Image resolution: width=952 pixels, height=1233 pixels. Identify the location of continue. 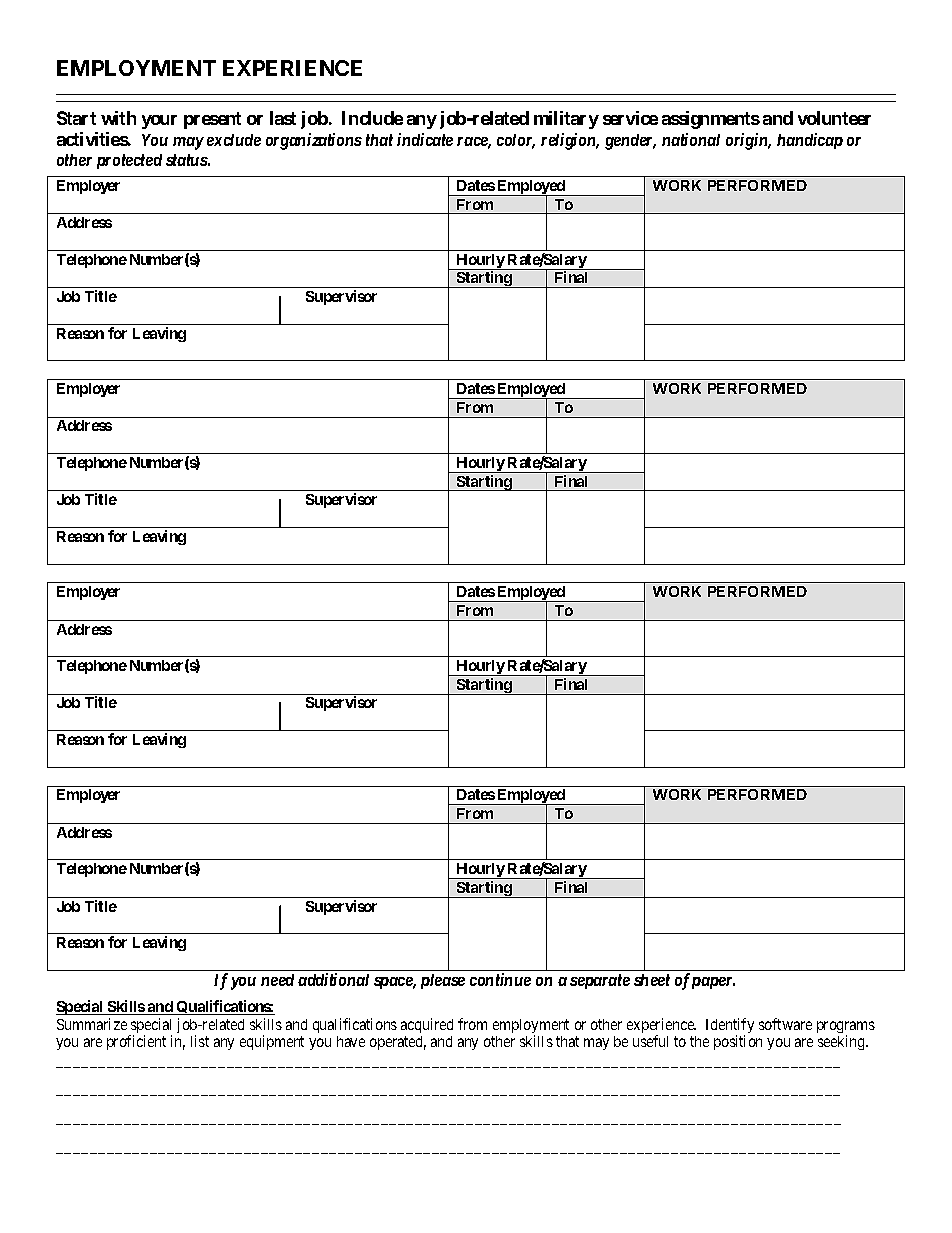
(500, 979).
